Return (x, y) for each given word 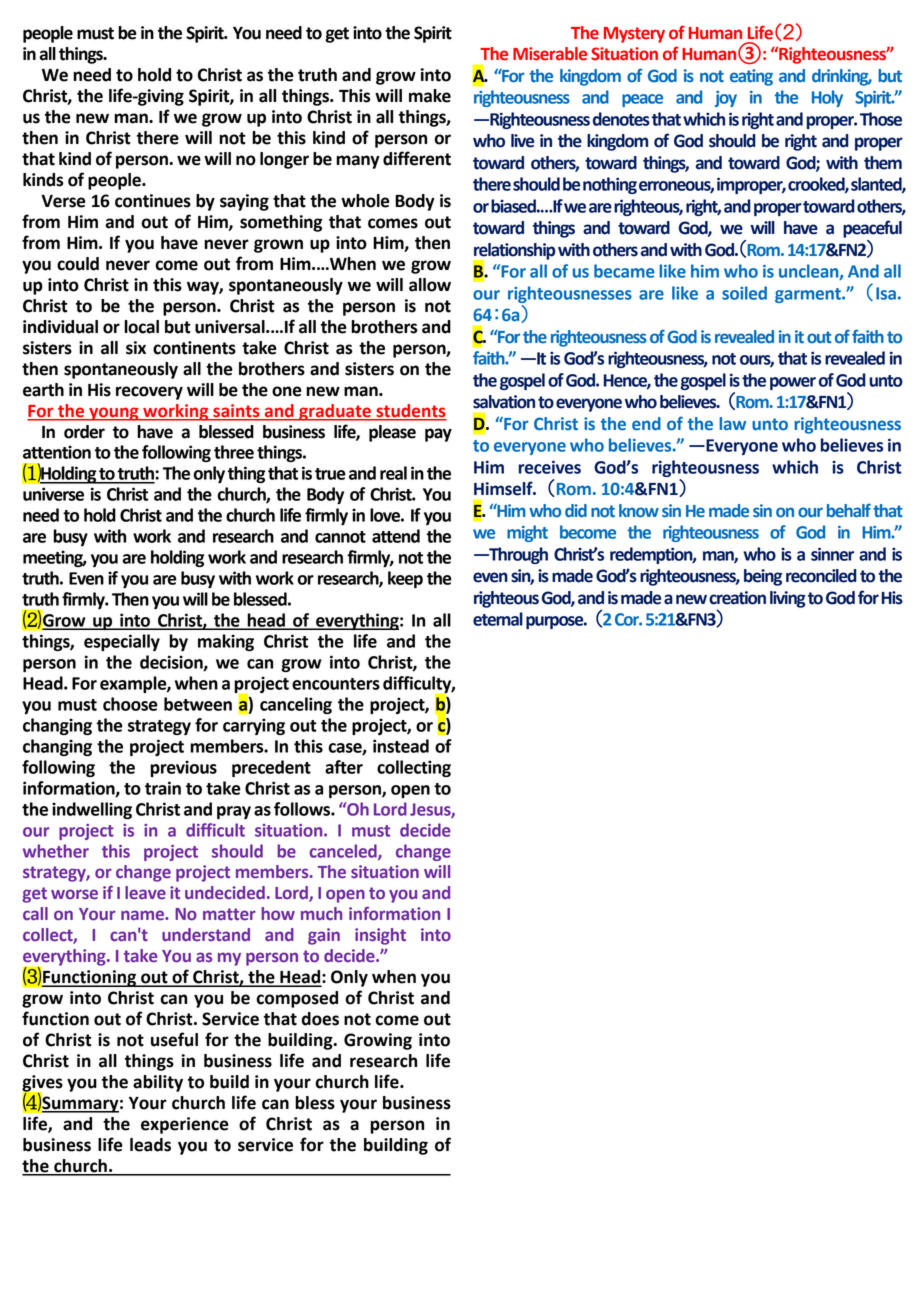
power (793, 383)
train (163, 788)
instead (401, 746)
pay (438, 435)
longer (284, 160)
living (788, 599)
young (114, 414)
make (430, 96)
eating (751, 77)
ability (158, 1083)
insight (380, 936)
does (320, 1019)
